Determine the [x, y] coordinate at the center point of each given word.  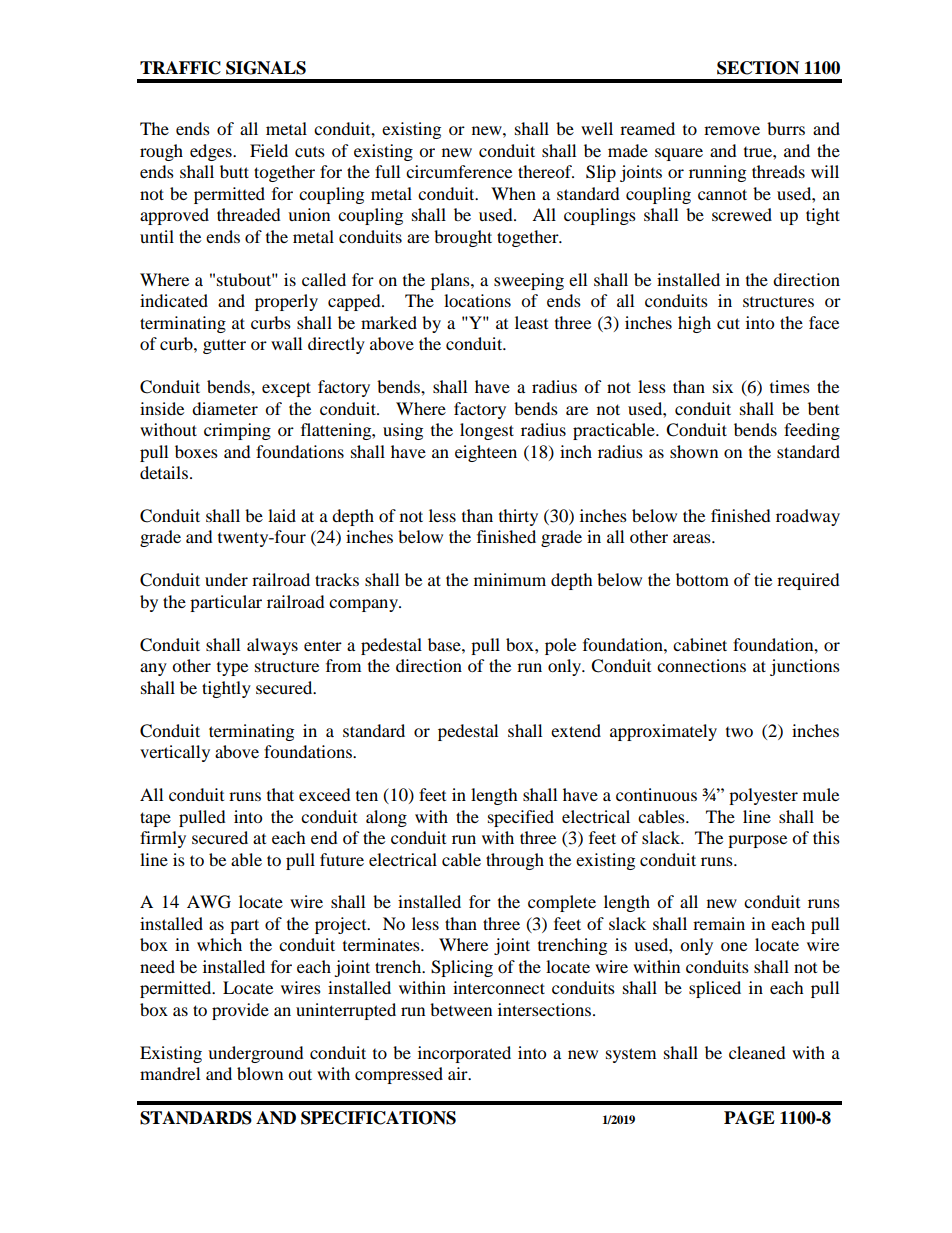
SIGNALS [266, 68]
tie [763, 579]
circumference [459, 171]
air [459, 1073]
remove [732, 130]
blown [260, 1073]
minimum [510, 579]
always [272, 646]
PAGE [749, 1118]
